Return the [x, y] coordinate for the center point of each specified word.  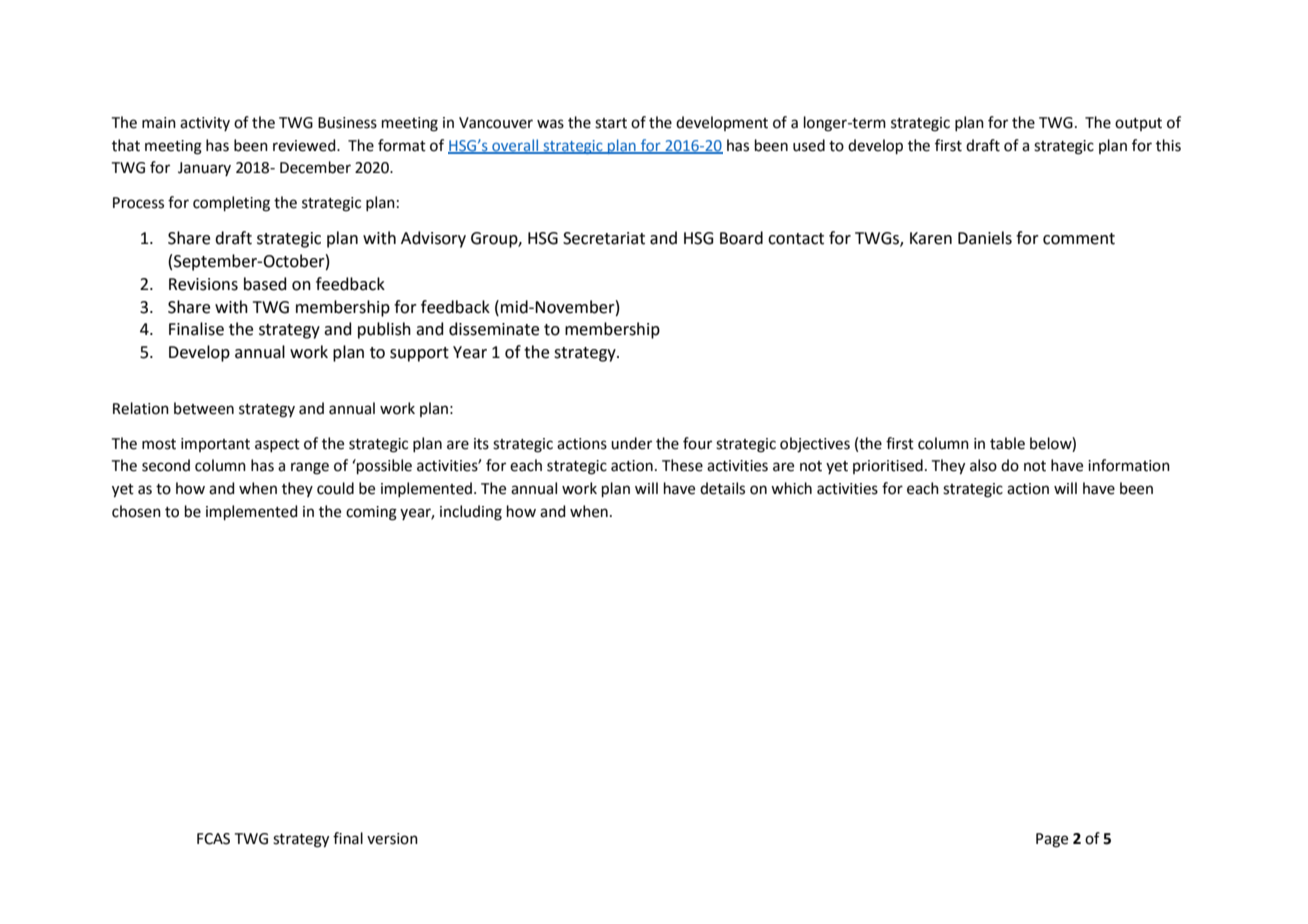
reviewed [305, 145]
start [611, 123]
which [791, 488]
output [1138, 124]
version [392, 839]
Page [1052, 840]
